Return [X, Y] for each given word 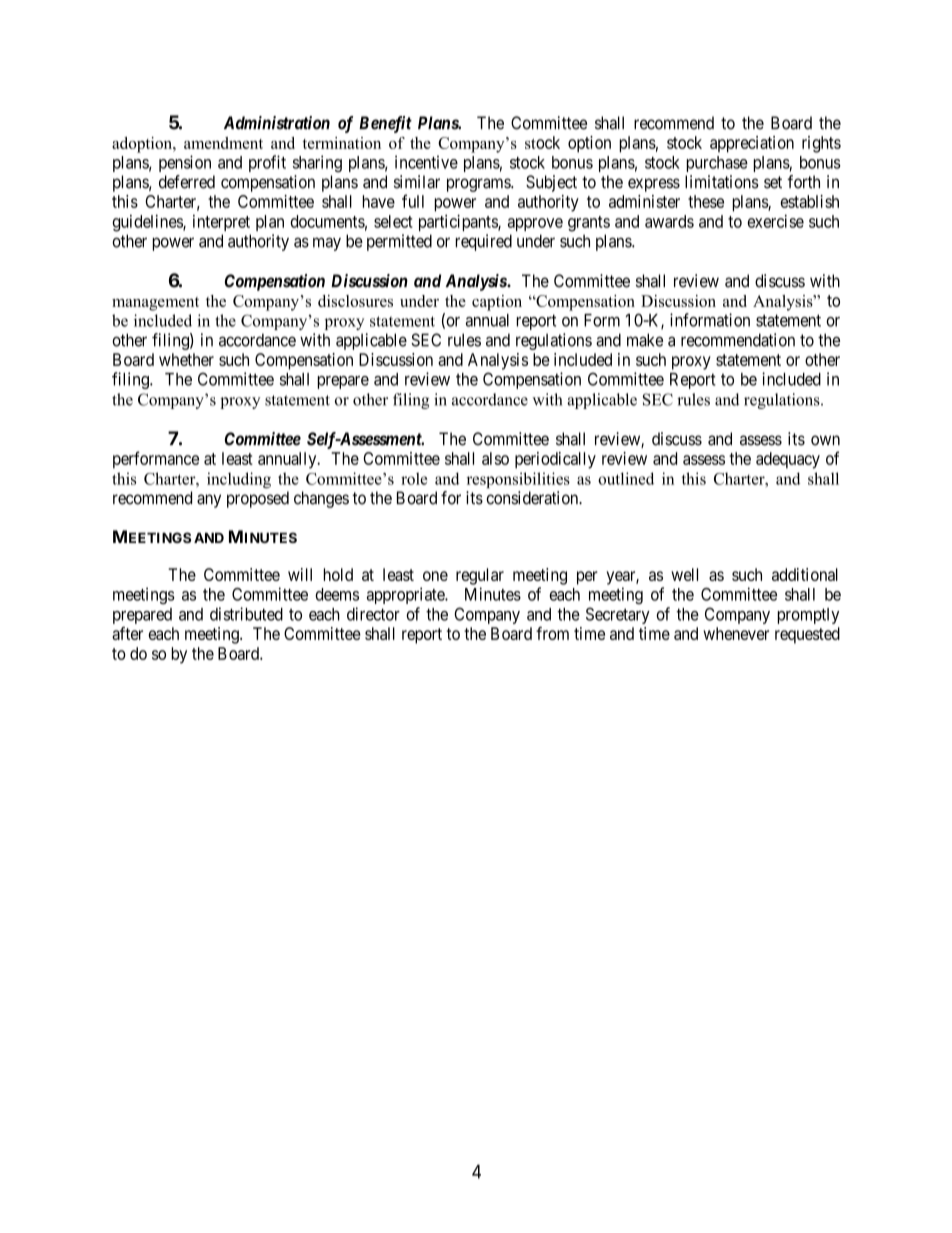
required [483, 242]
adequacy [788, 460]
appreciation [752, 144]
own [825, 440]
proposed [258, 499]
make [645, 340]
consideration [533, 498]
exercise [775, 221]
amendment [223, 143]
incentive [426, 162]
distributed [246, 614]
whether [186, 359]
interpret [221, 223]
